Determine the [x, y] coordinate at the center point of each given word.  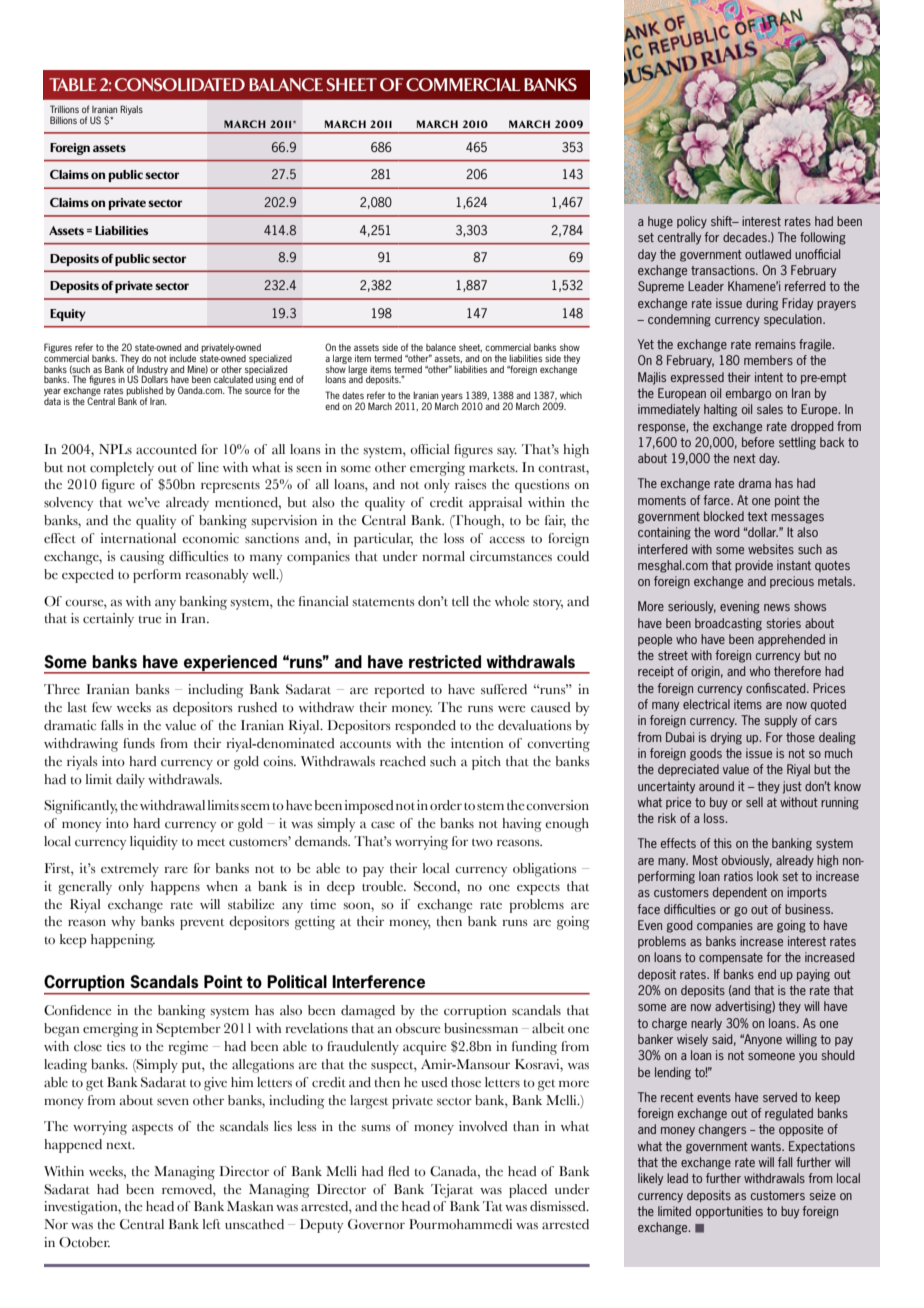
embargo [748, 394]
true [150, 620]
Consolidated [180, 84]
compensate [731, 958]
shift [723, 221]
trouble [384, 886]
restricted [445, 661]
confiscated [777, 688]
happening [123, 941]
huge [660, 222]
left [212, 1224]
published [144, 392]
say [507, 452]
